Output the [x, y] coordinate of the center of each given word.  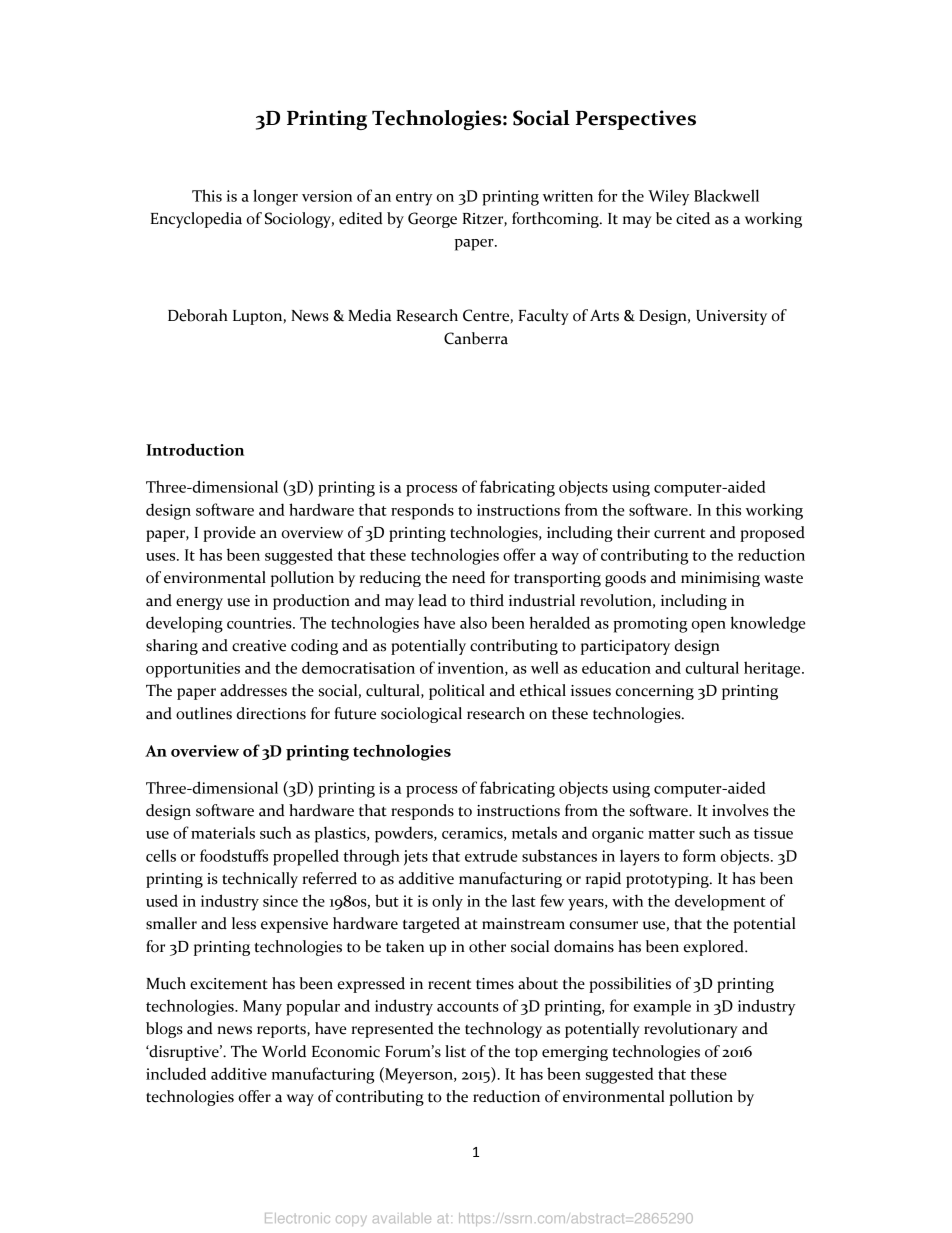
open [709, 627]
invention [472, 669]
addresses [253, 690]
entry [414, 199]
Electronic [297, 1218]
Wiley [669, 197]
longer [275, 197]
